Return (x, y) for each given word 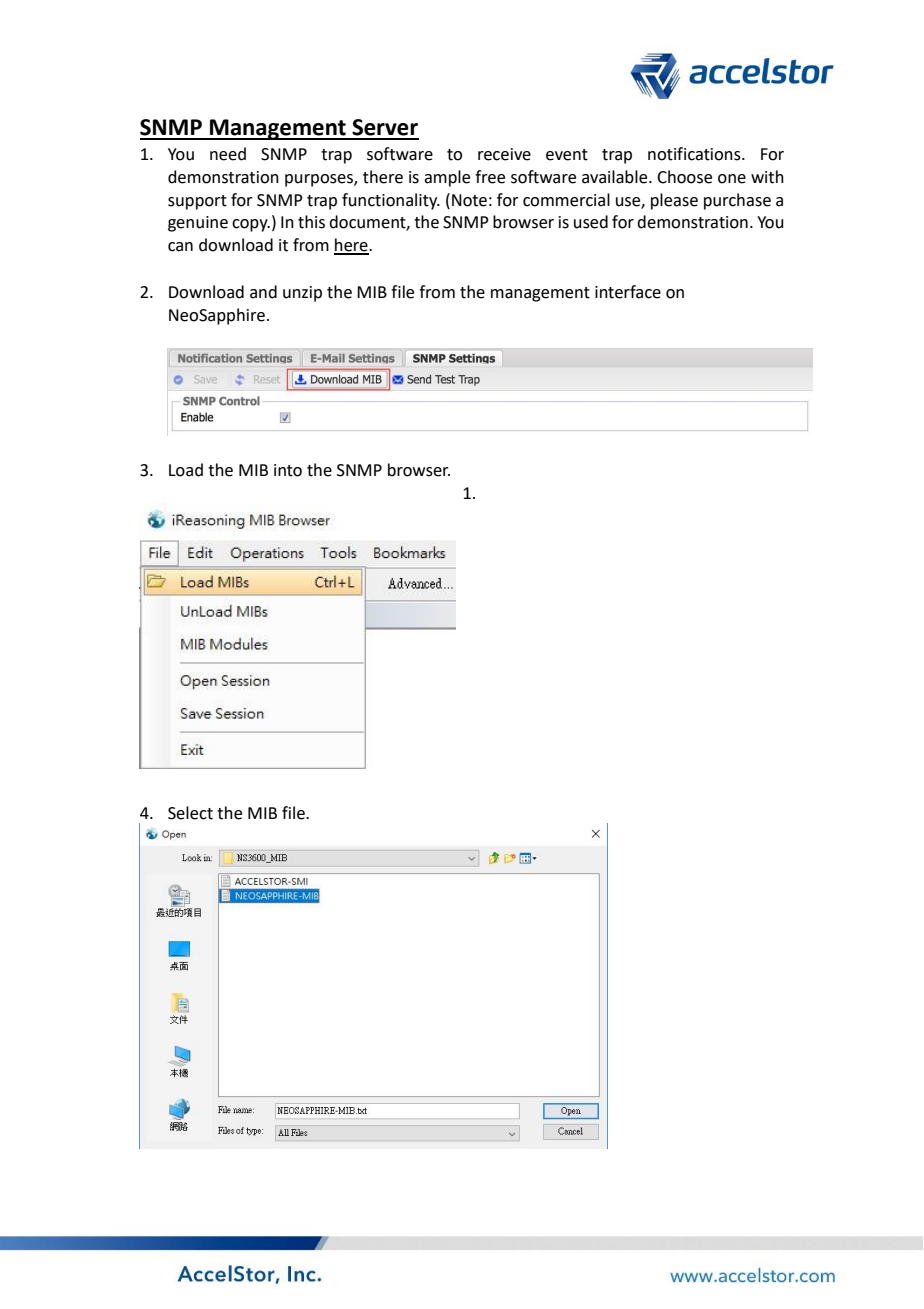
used (591, 222)
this (311, 222)
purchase (737, 201)
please (674, 201)
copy (251, 225)
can (180, 247)
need (228, 154)
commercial (566, 200)
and (263, 292)
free (490, 177)
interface (628, 292)
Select (190, 813)
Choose (684, 177)
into (288, 470)
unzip (302, 294)
